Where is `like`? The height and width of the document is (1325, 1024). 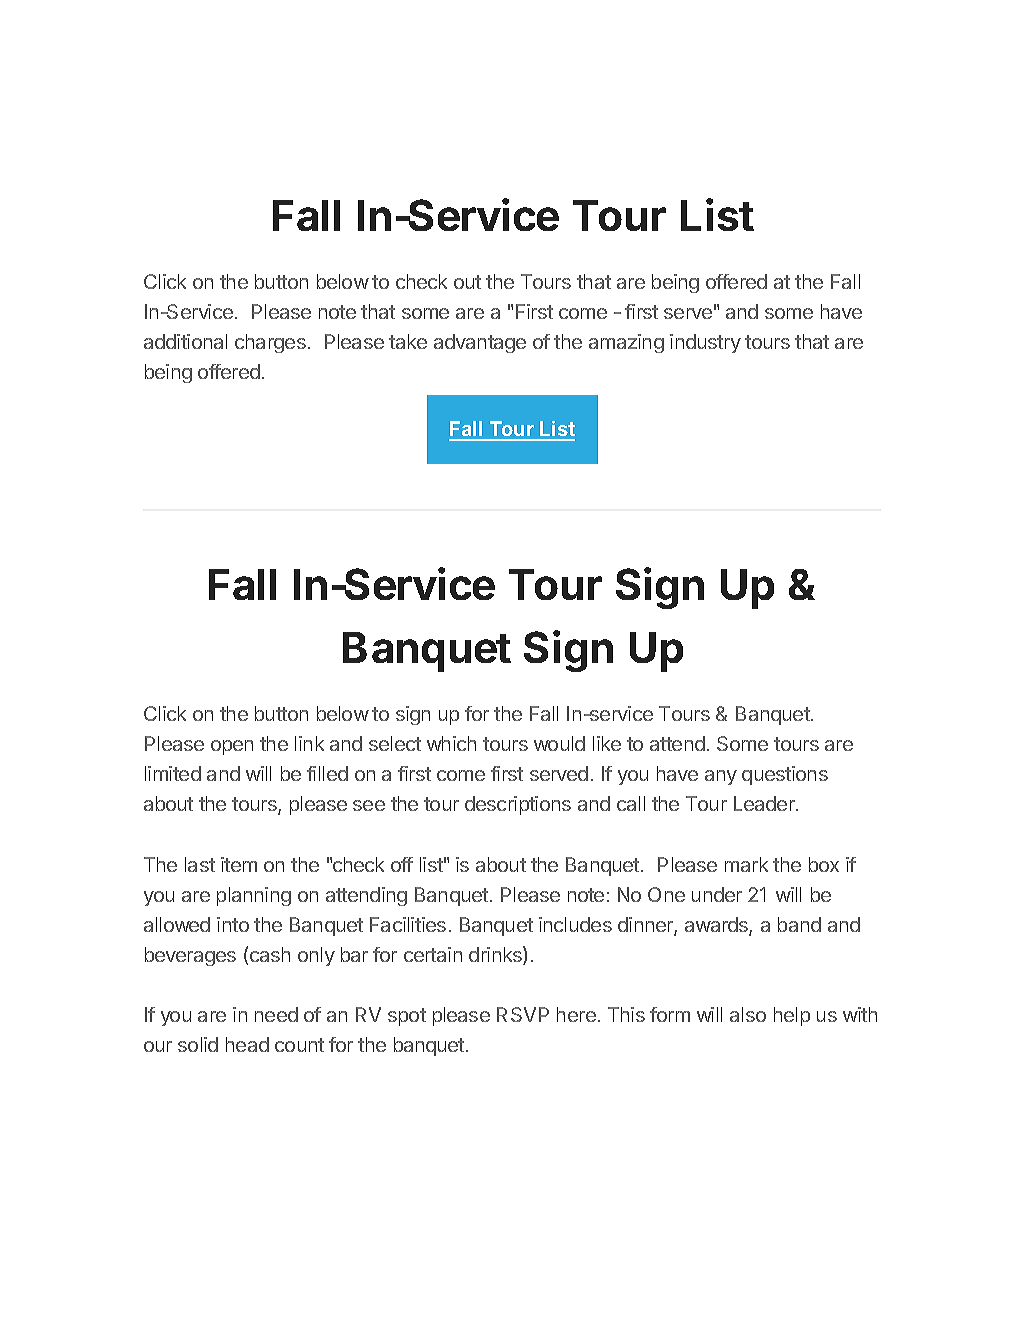 like is located at coordinates (607, 743).
